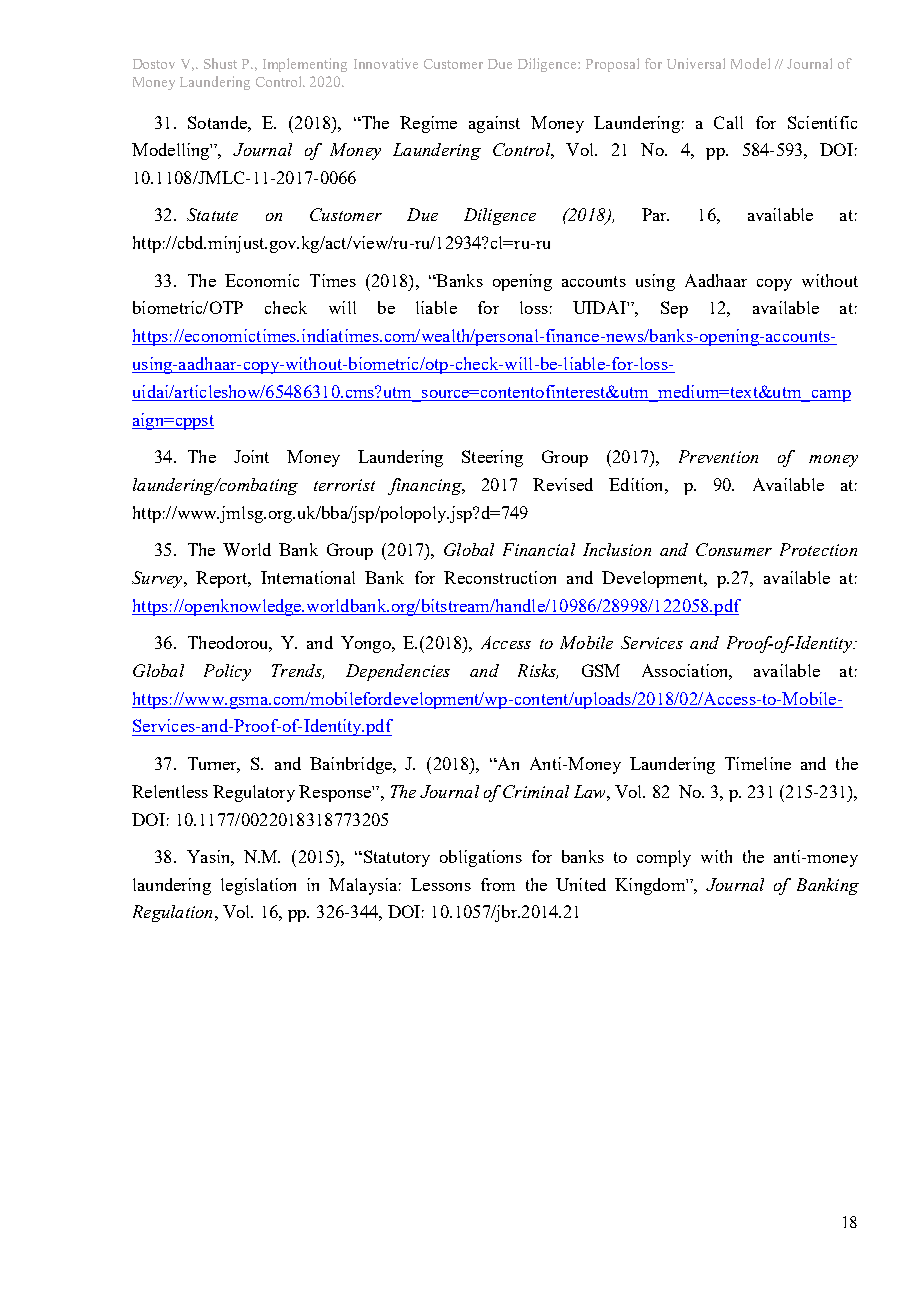  What do you see at coordinates (734, 549) in the page?
I see `Consumer` at bounding box center [734, 549].
